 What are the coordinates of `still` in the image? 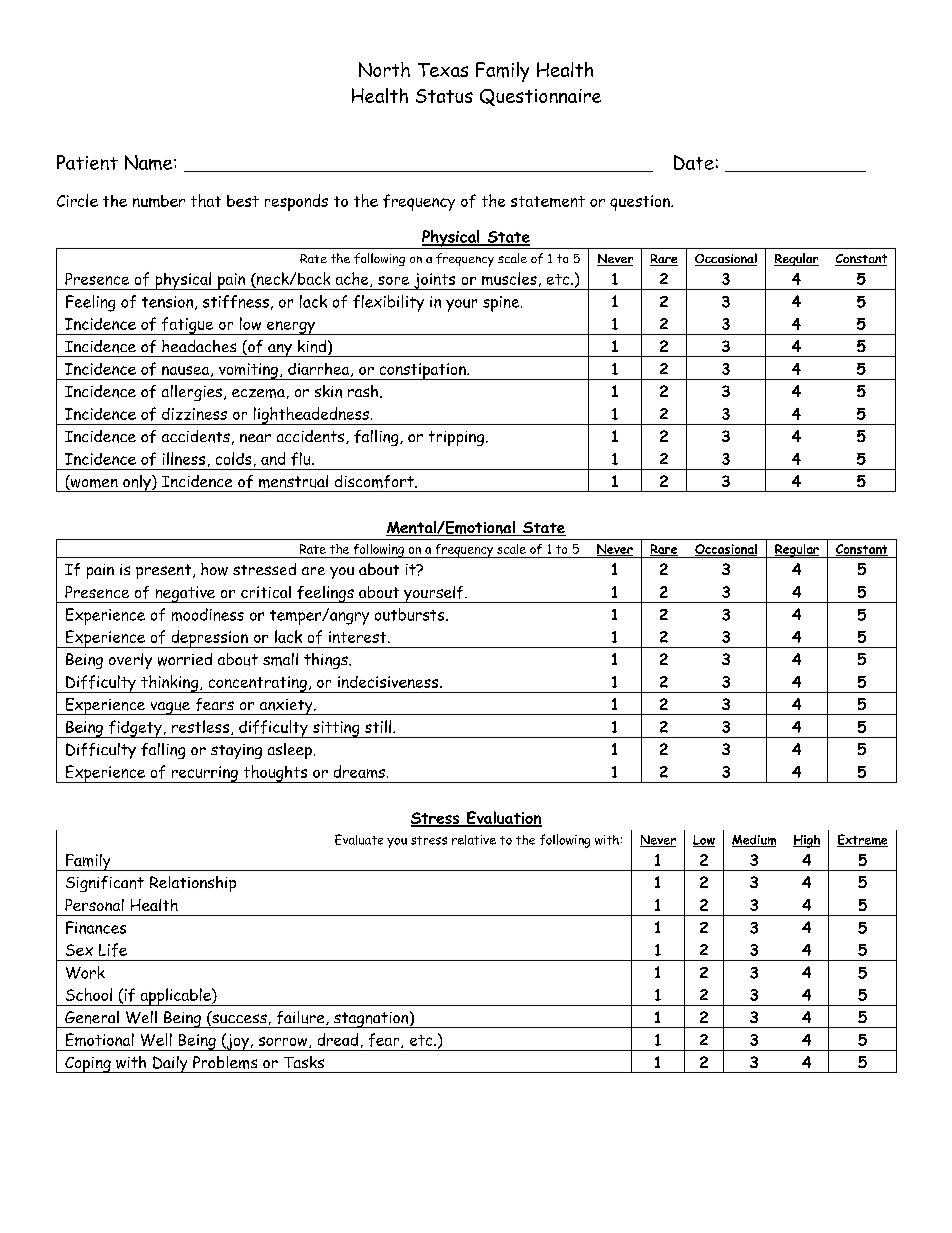 It's located at (379, 726).
